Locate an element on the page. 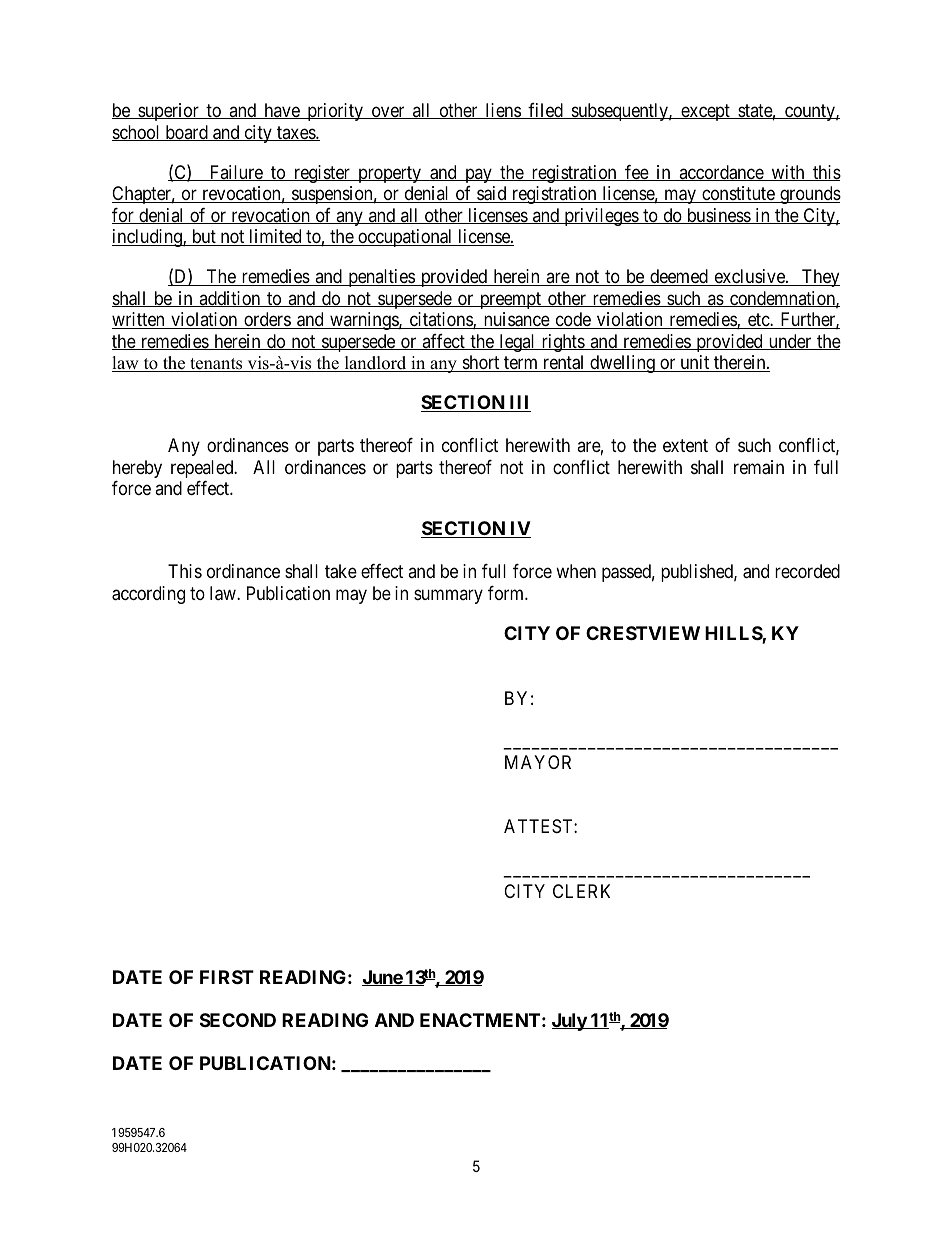 This page has height=1233, width=952. recorded is located at coordinates (807, 571).
